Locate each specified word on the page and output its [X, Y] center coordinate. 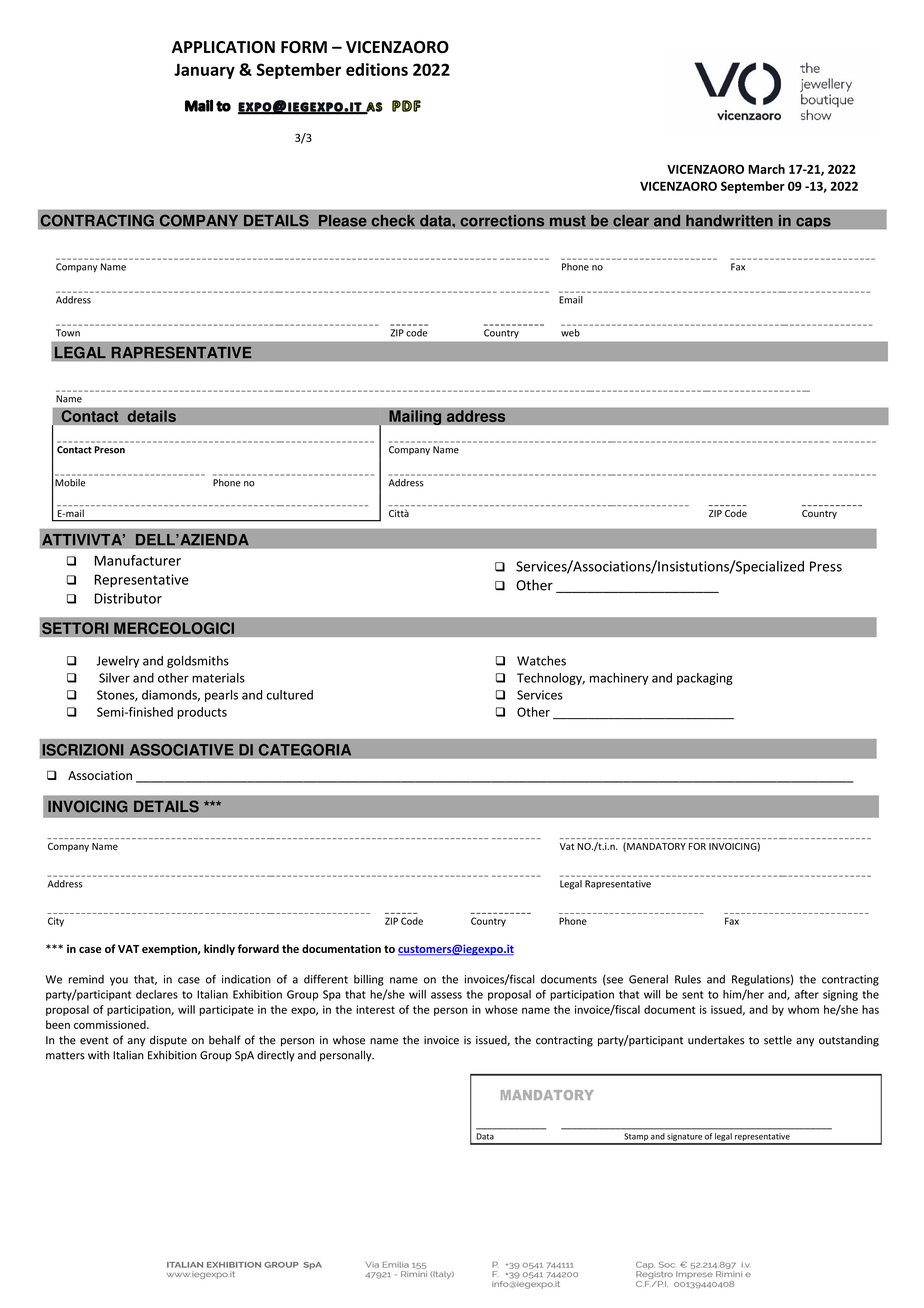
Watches [541, 661]
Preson [110, 450]
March [766, 169]
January [204, 71]
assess [446, 995]
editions [377, 69]
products [202, 713]
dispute [168, 1041]
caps [813, 223]
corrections [502, 220]
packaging [705, 679]
